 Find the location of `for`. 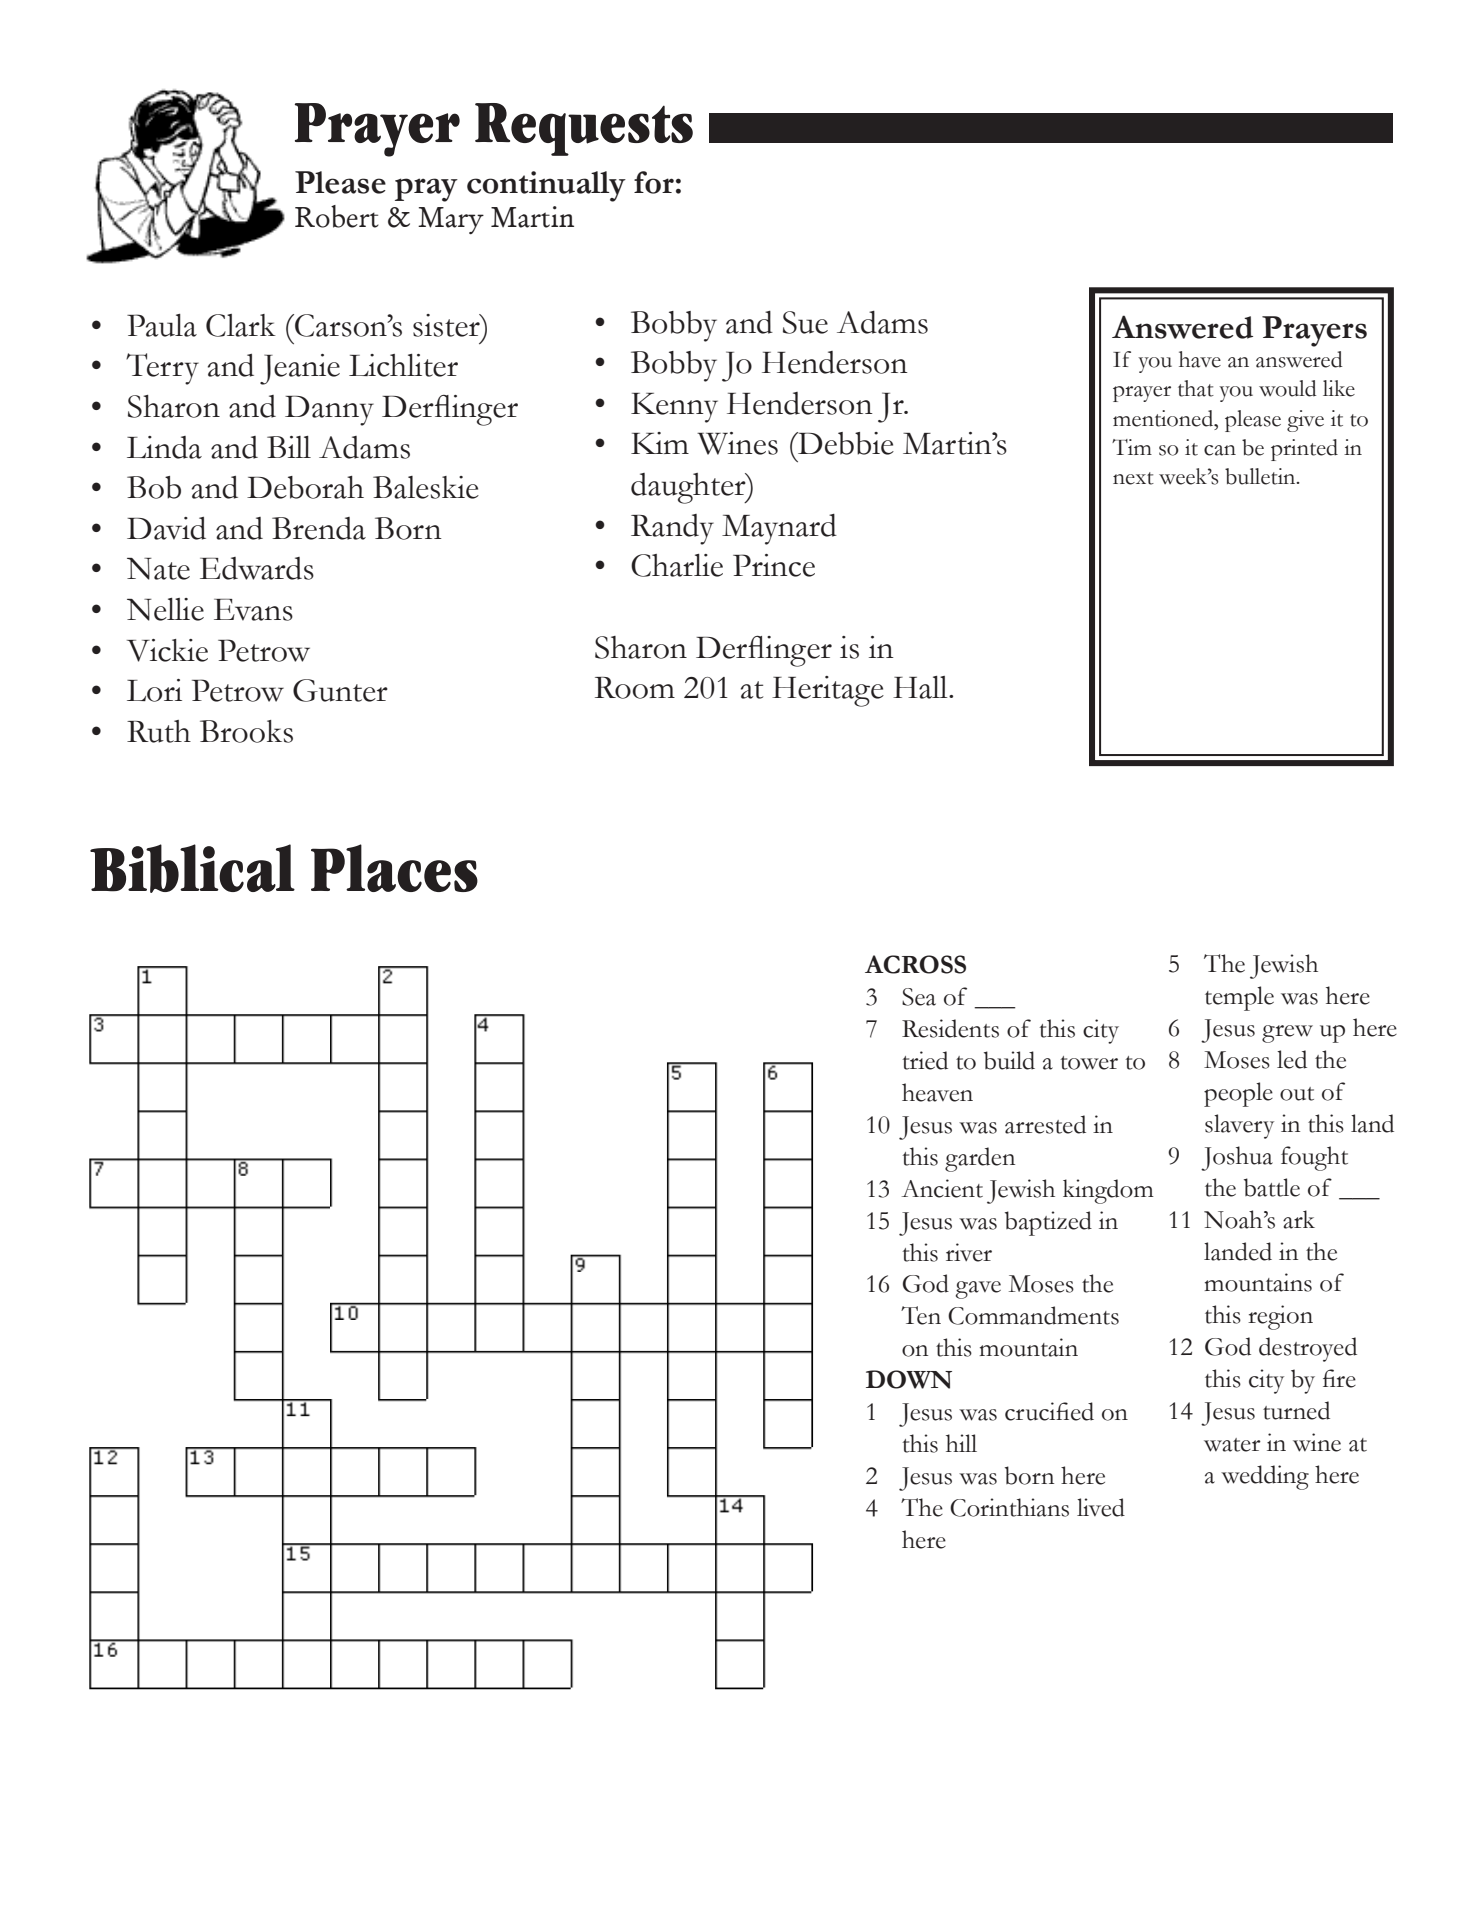

for is located at coordinates (654, 182).
